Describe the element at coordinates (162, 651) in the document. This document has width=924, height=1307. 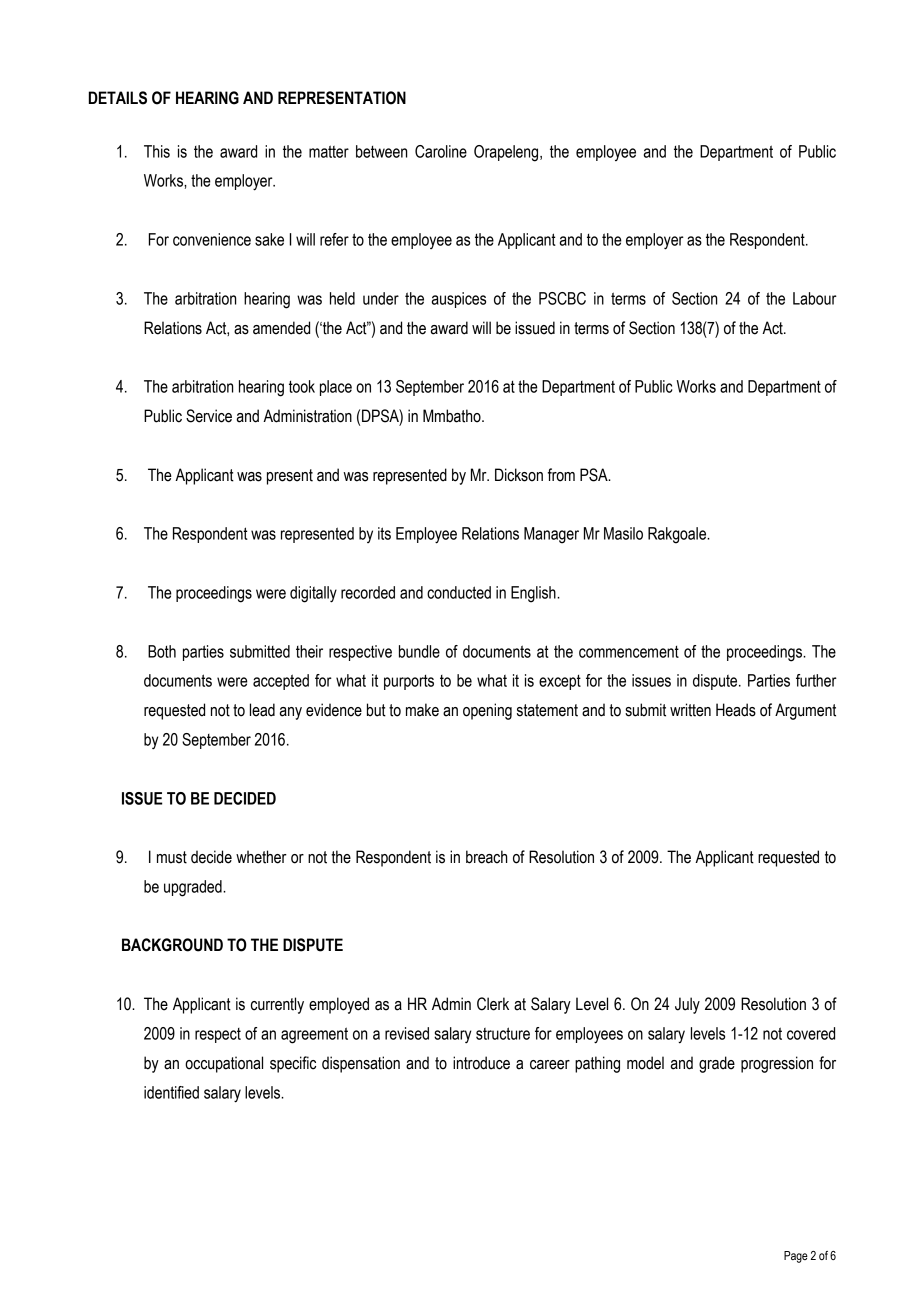
I see `Both` at that location.
